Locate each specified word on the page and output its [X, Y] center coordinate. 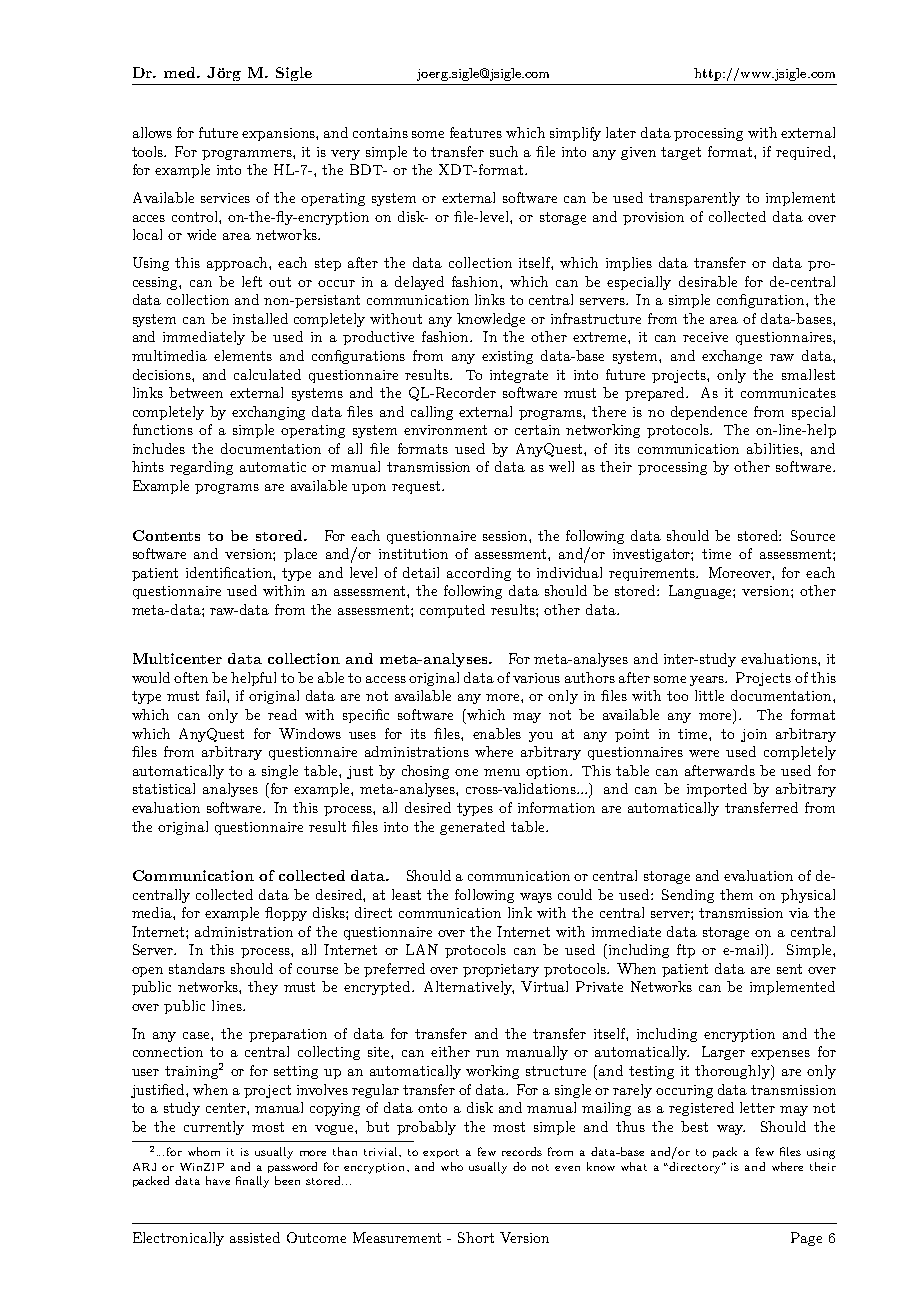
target [681, 153]
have [218, 1180]
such [504, 151]
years [708, 681]
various [536, 678]
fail [217, 695]
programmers [248, 155]
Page [806, 1239]
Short [476, 1237]
